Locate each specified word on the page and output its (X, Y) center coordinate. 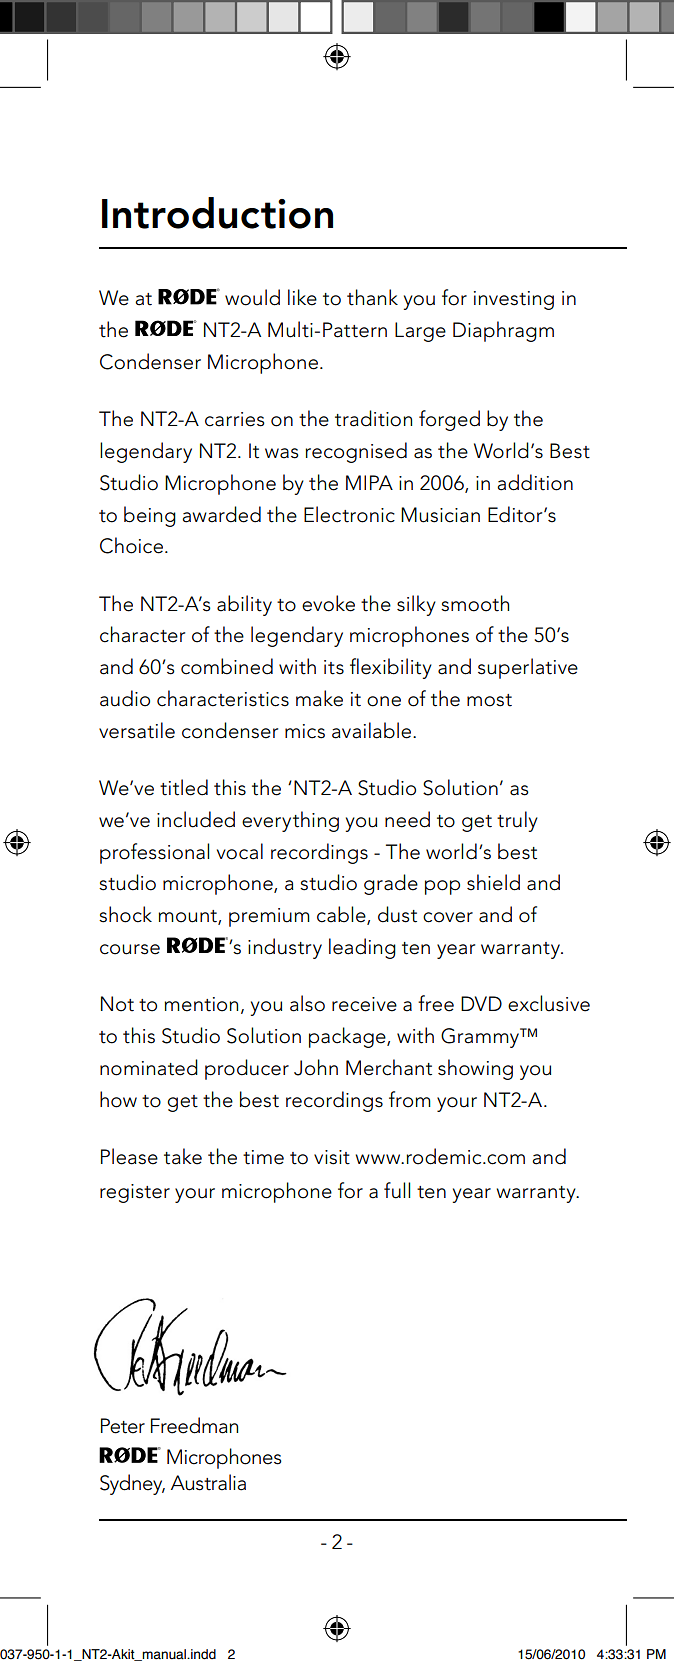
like (302, 297)
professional (154, 853)
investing (514, 300)
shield (493, 882)
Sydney (132, 1484)
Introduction (217, 213)
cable (342, 915)
